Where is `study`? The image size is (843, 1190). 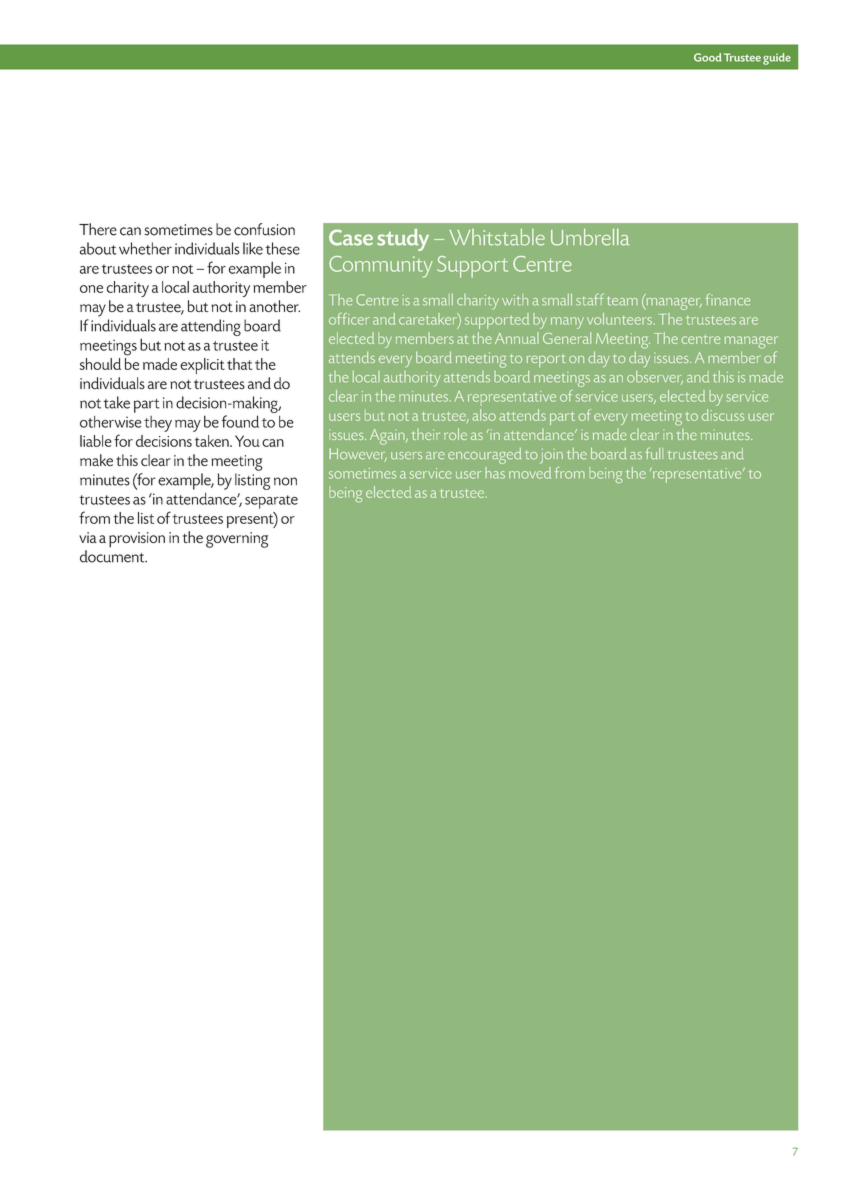 study is located at coordinates (403, 240).
